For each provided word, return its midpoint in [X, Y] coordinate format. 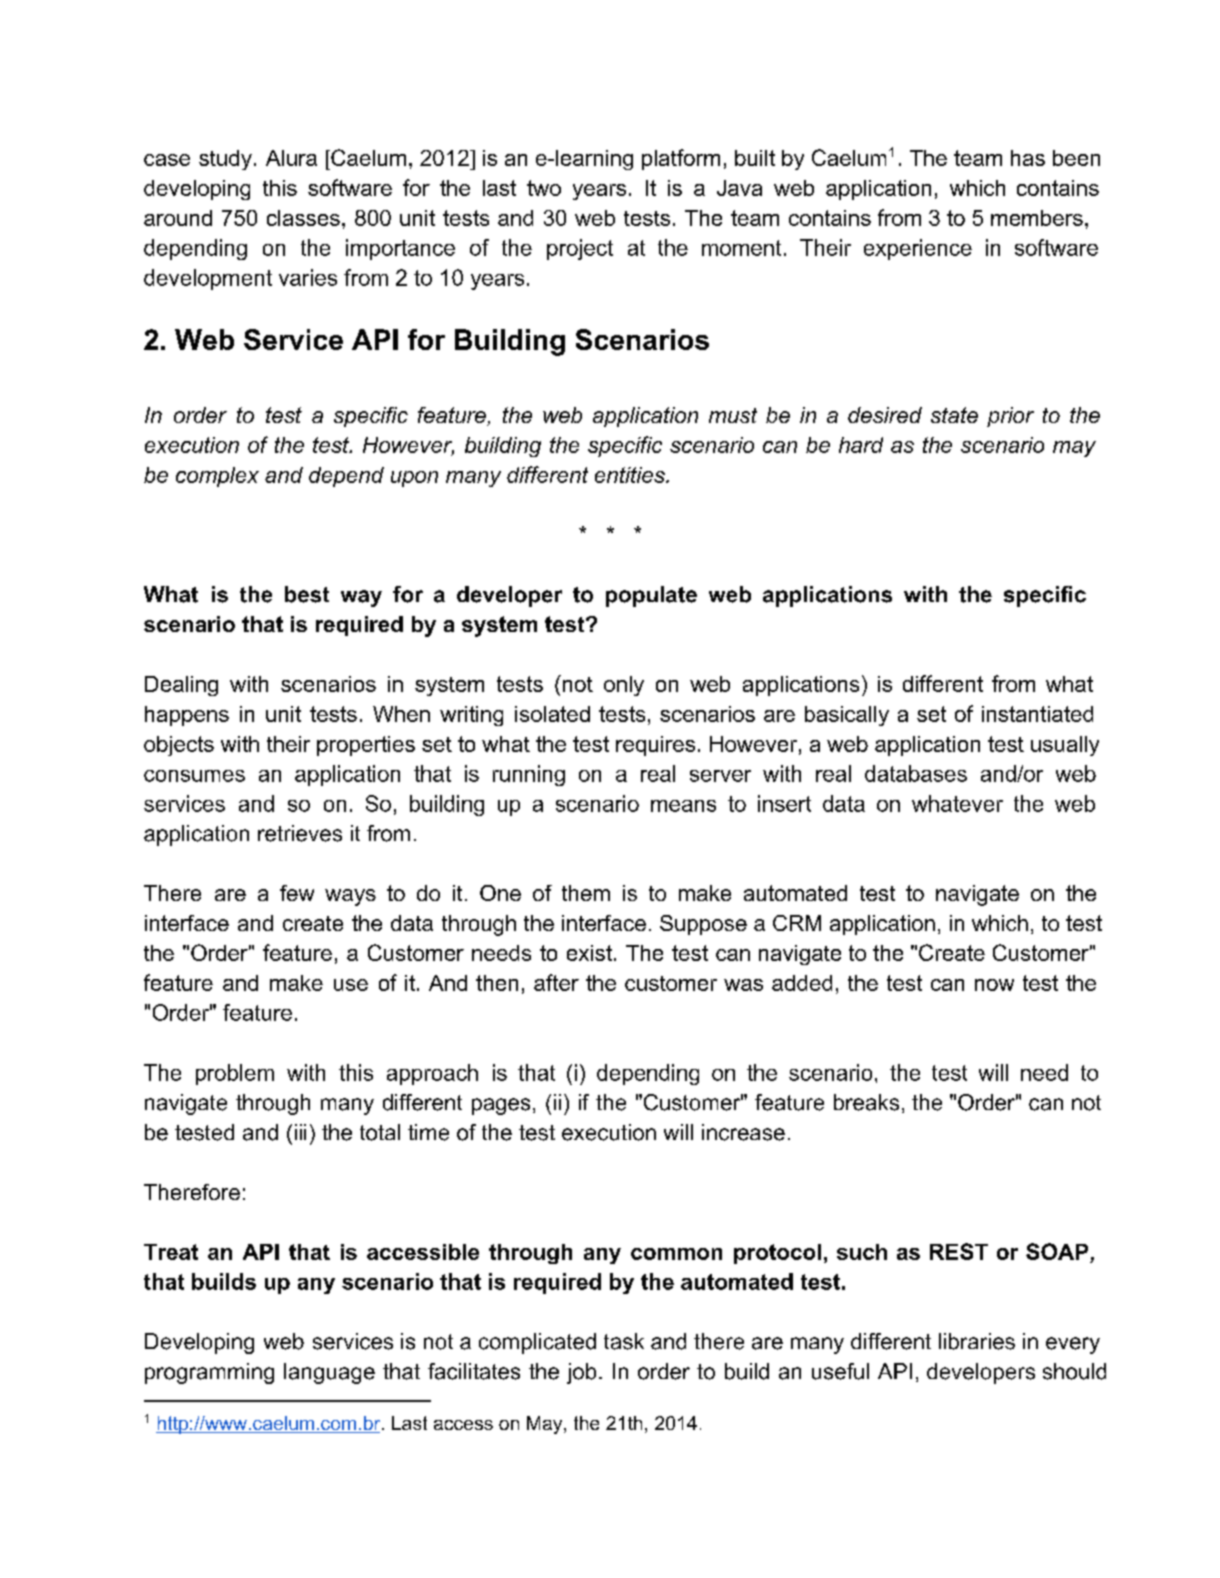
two [544, 188]
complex [217, 477]
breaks [866, 1102]
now [994, 985]
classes [303, 218]
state [954, 415]
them [586, 893]
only [624, 686]
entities [631, 475]
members [1037, 218]
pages [501, 1106]
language [329, 1373]
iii [300, 1132]
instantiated [1037, 714]
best [307, 594]
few [297, 893]
